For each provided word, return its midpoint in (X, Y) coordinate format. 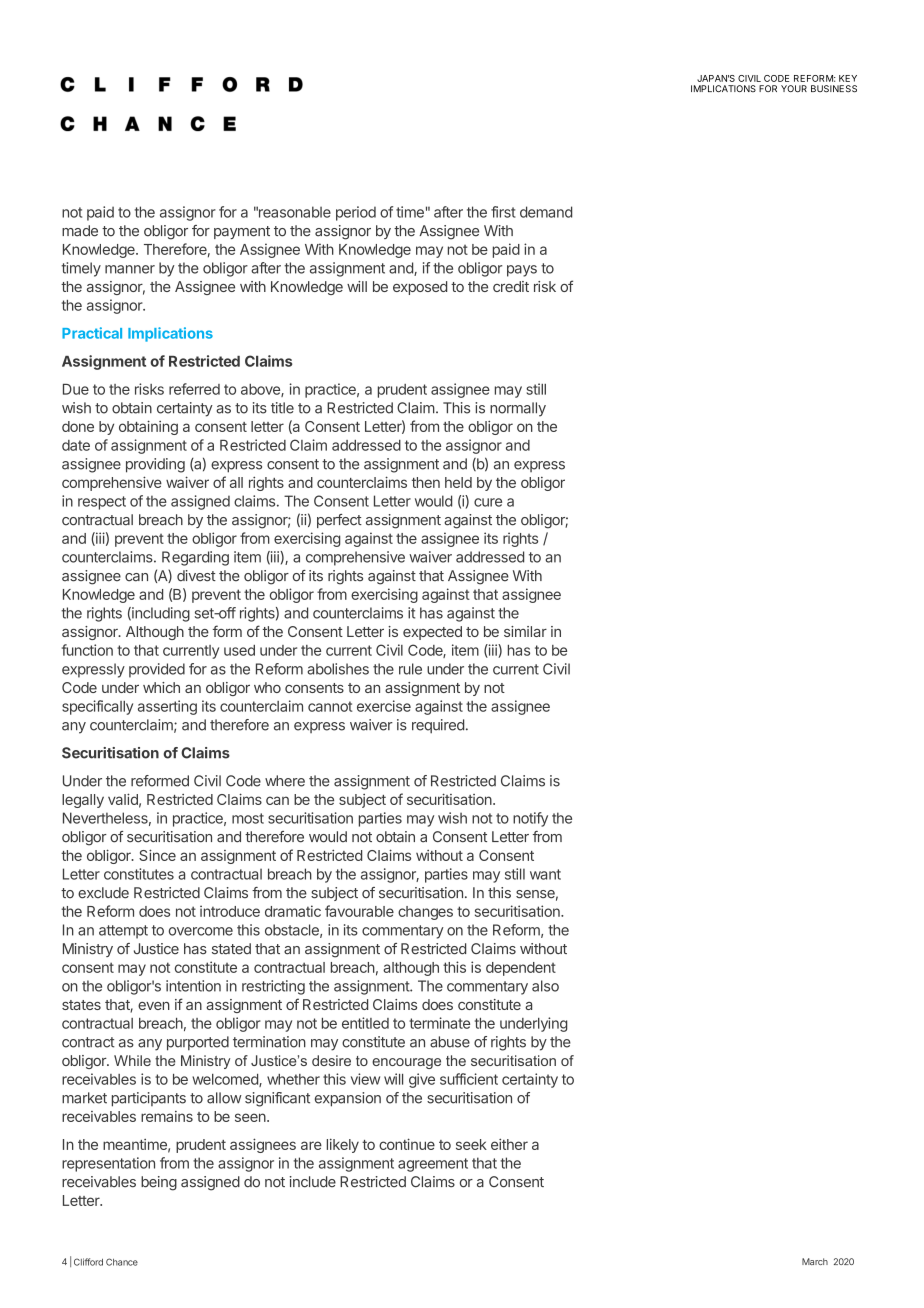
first (503, 212)
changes (425, 913)
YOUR (794, 88)
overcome (201, 931)
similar (525, 631)
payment (242, 232)
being (159, 1183)
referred (194, 389)
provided (157, 670)
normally (518, 409)
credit (511, 286)
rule (410, 669)
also (545, 986)
